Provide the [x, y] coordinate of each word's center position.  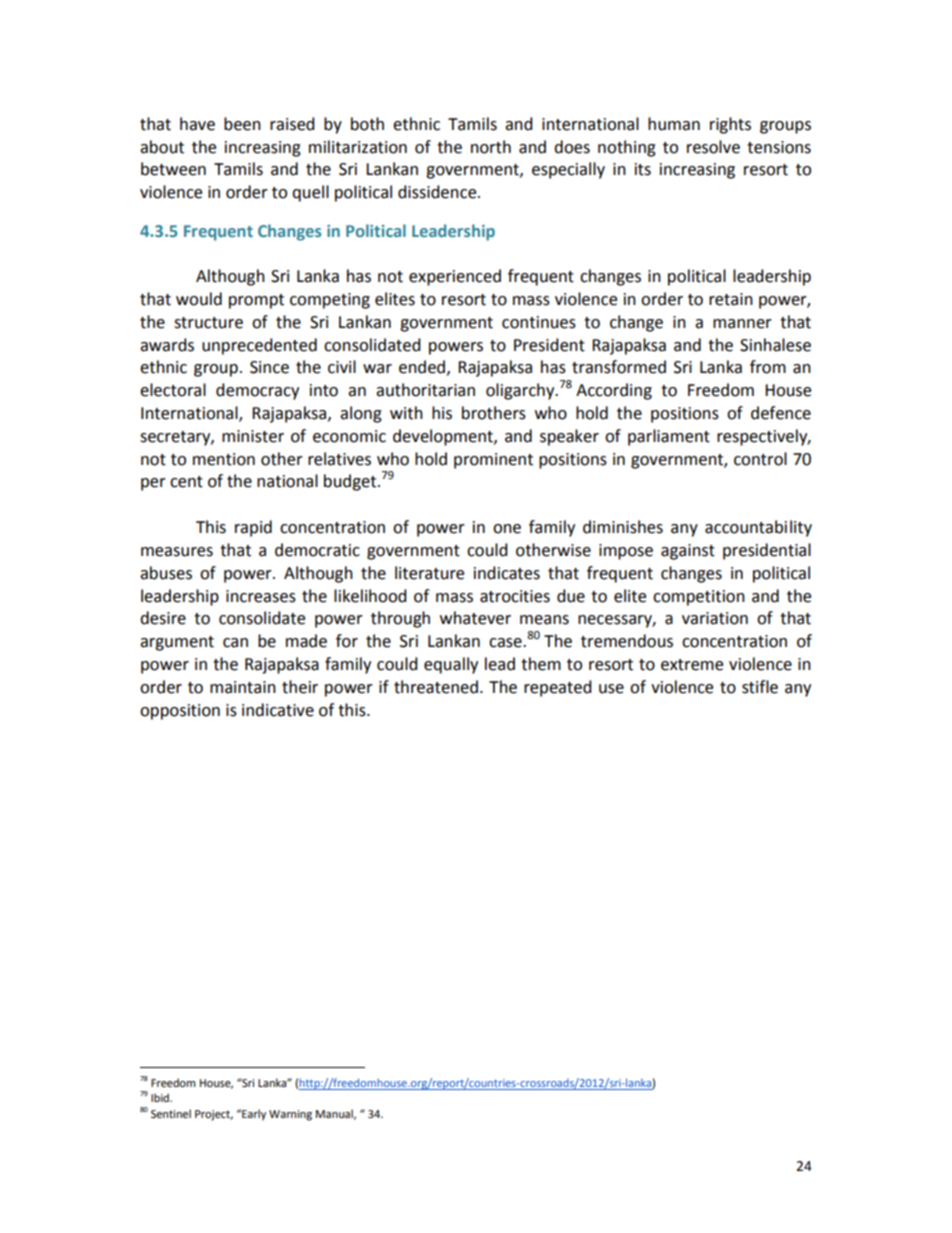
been [242, 124]
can [235, 643]
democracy [257, 391]
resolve [713, 147]
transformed [619, 367]
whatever [475, 618]
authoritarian [425, 390]
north [491, 147]
